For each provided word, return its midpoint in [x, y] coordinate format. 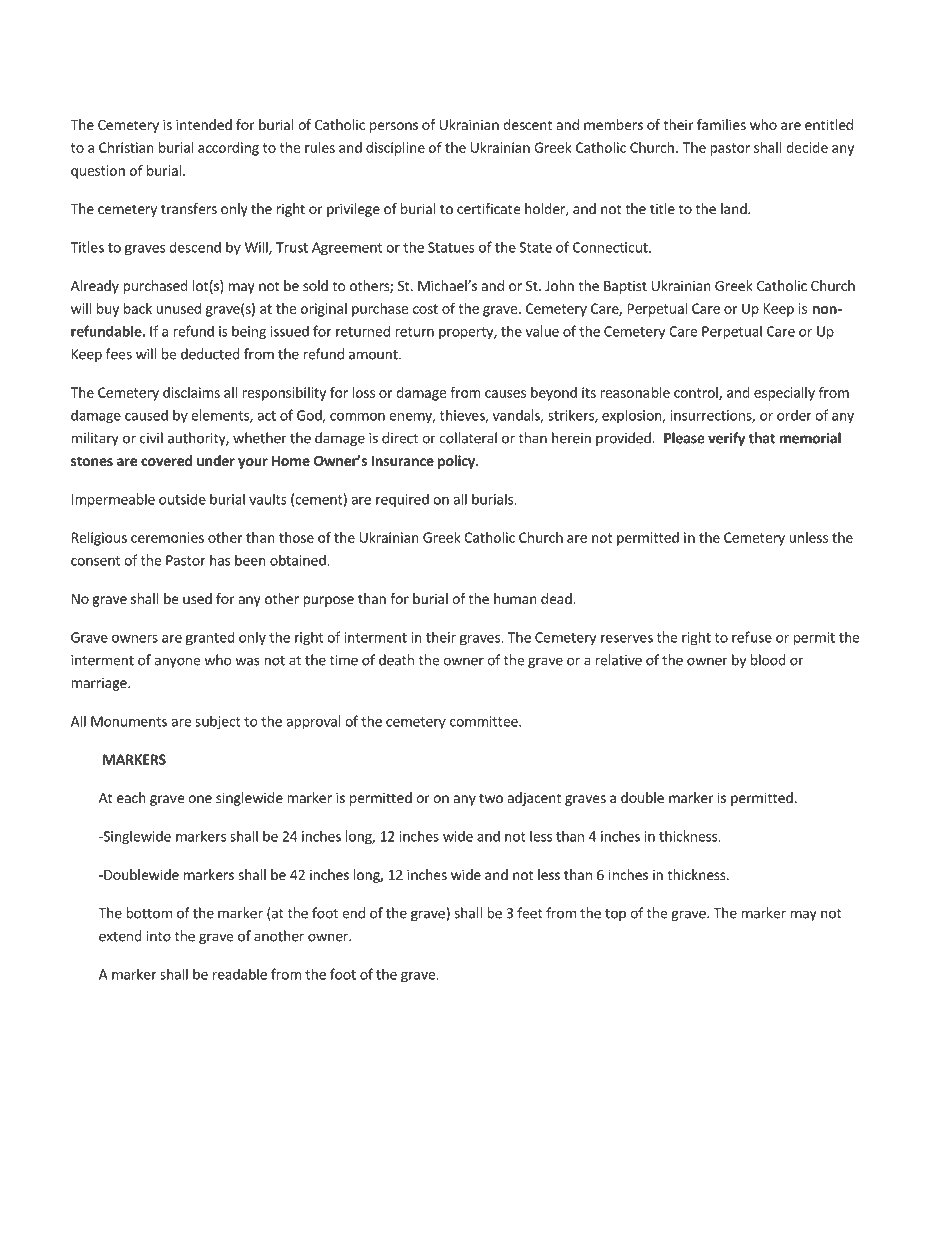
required [402, 500]
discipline [395, 149]
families [721, 124]
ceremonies [167, 537]
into [159, 936]
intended [204, 124]
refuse [752, 637]
